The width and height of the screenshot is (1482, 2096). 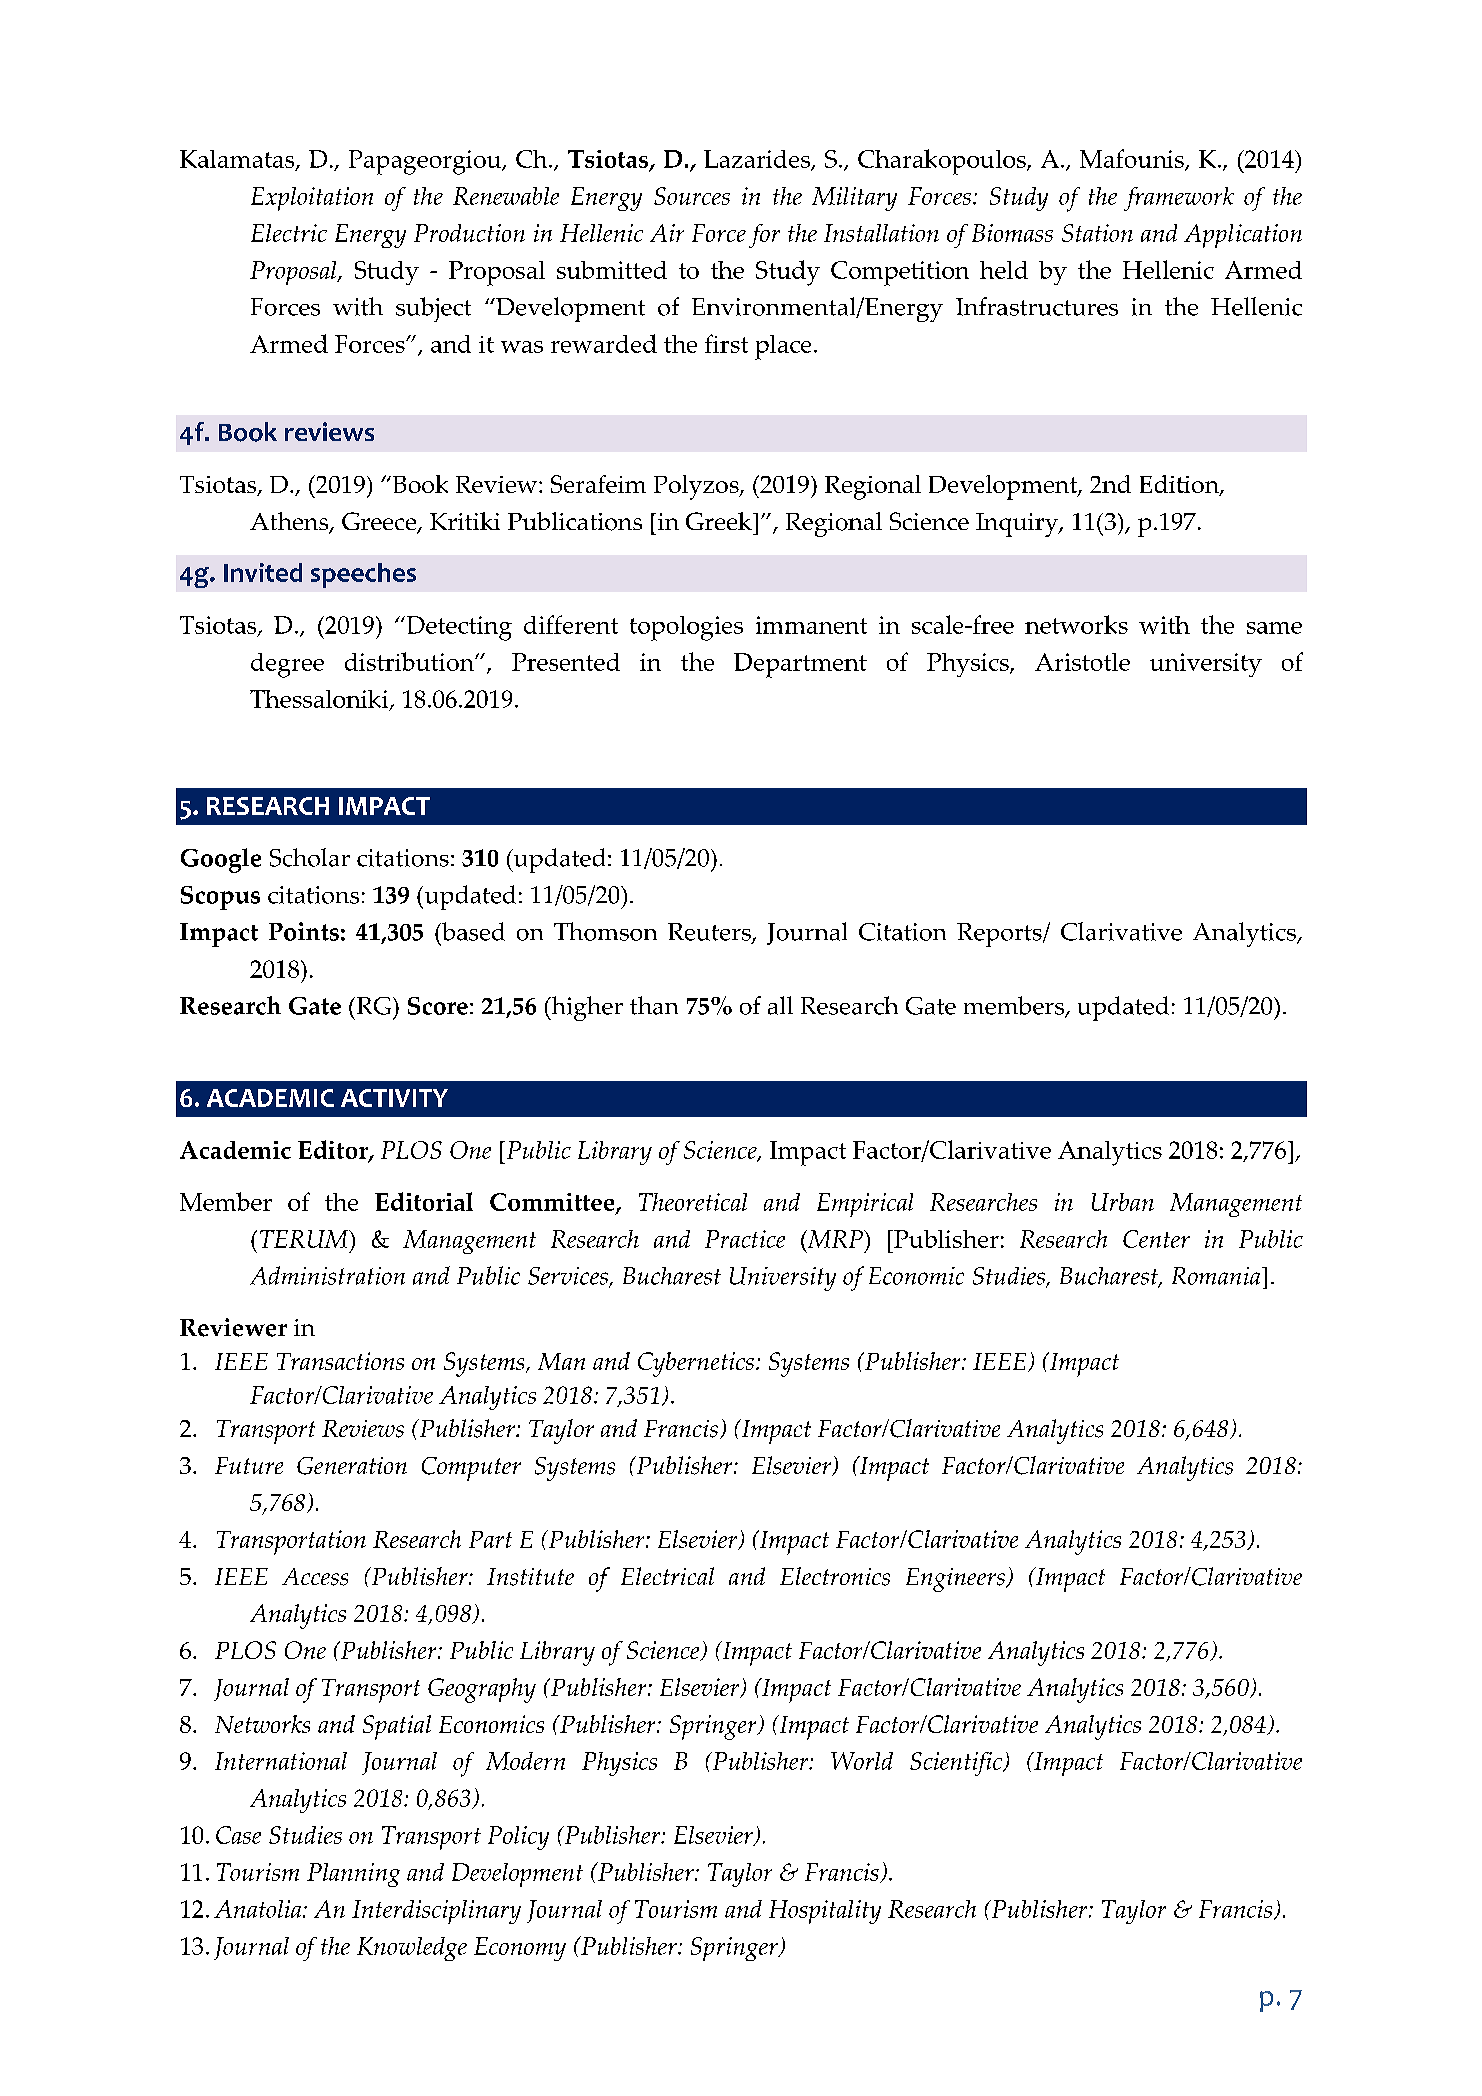 What do you see at coordinates (353, 1875) in the screenshot?
I see `Planning` at bounding box center [353, 1875].
